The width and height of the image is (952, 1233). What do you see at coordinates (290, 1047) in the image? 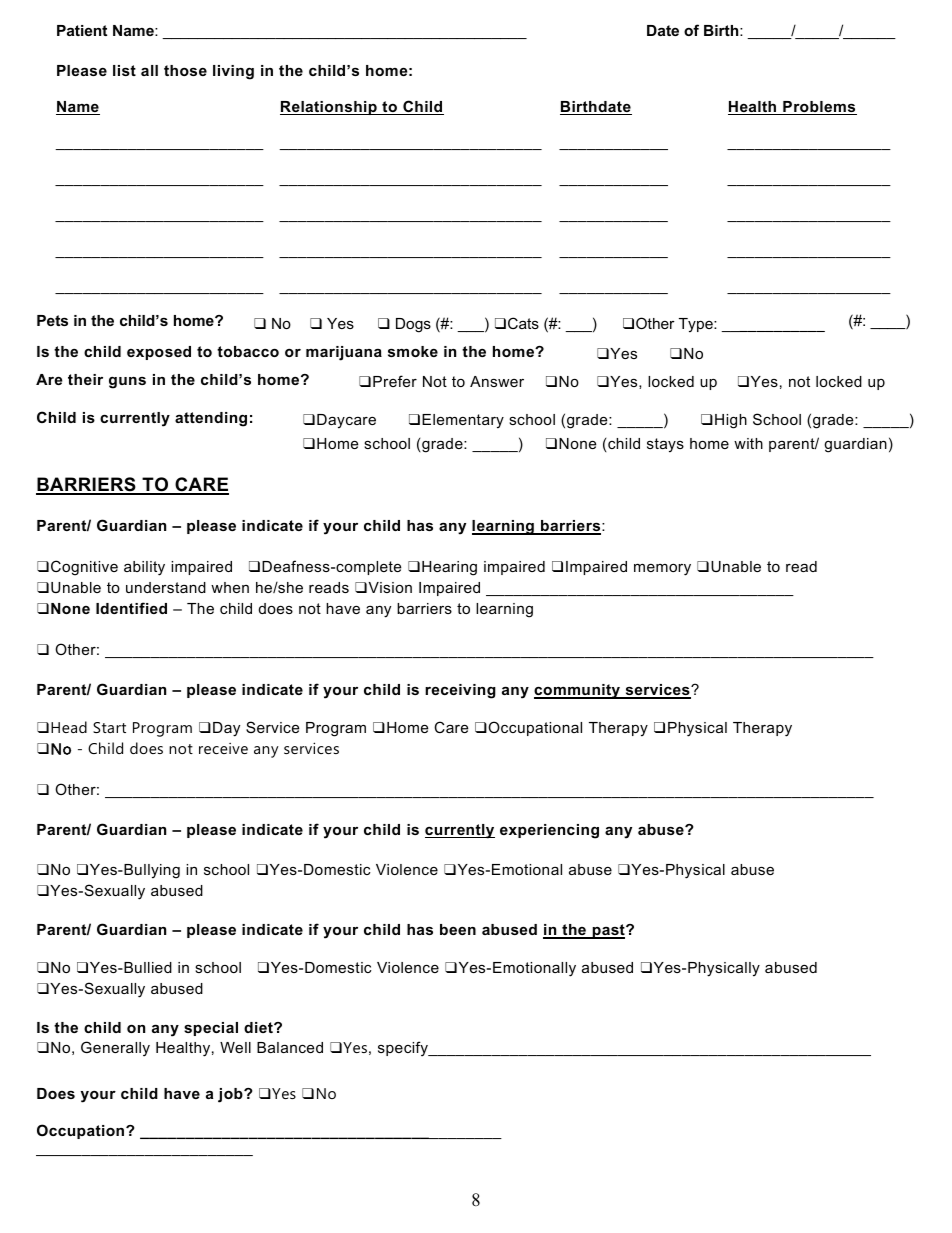
I see `Balanced` at bounding box center [290, 1047].
